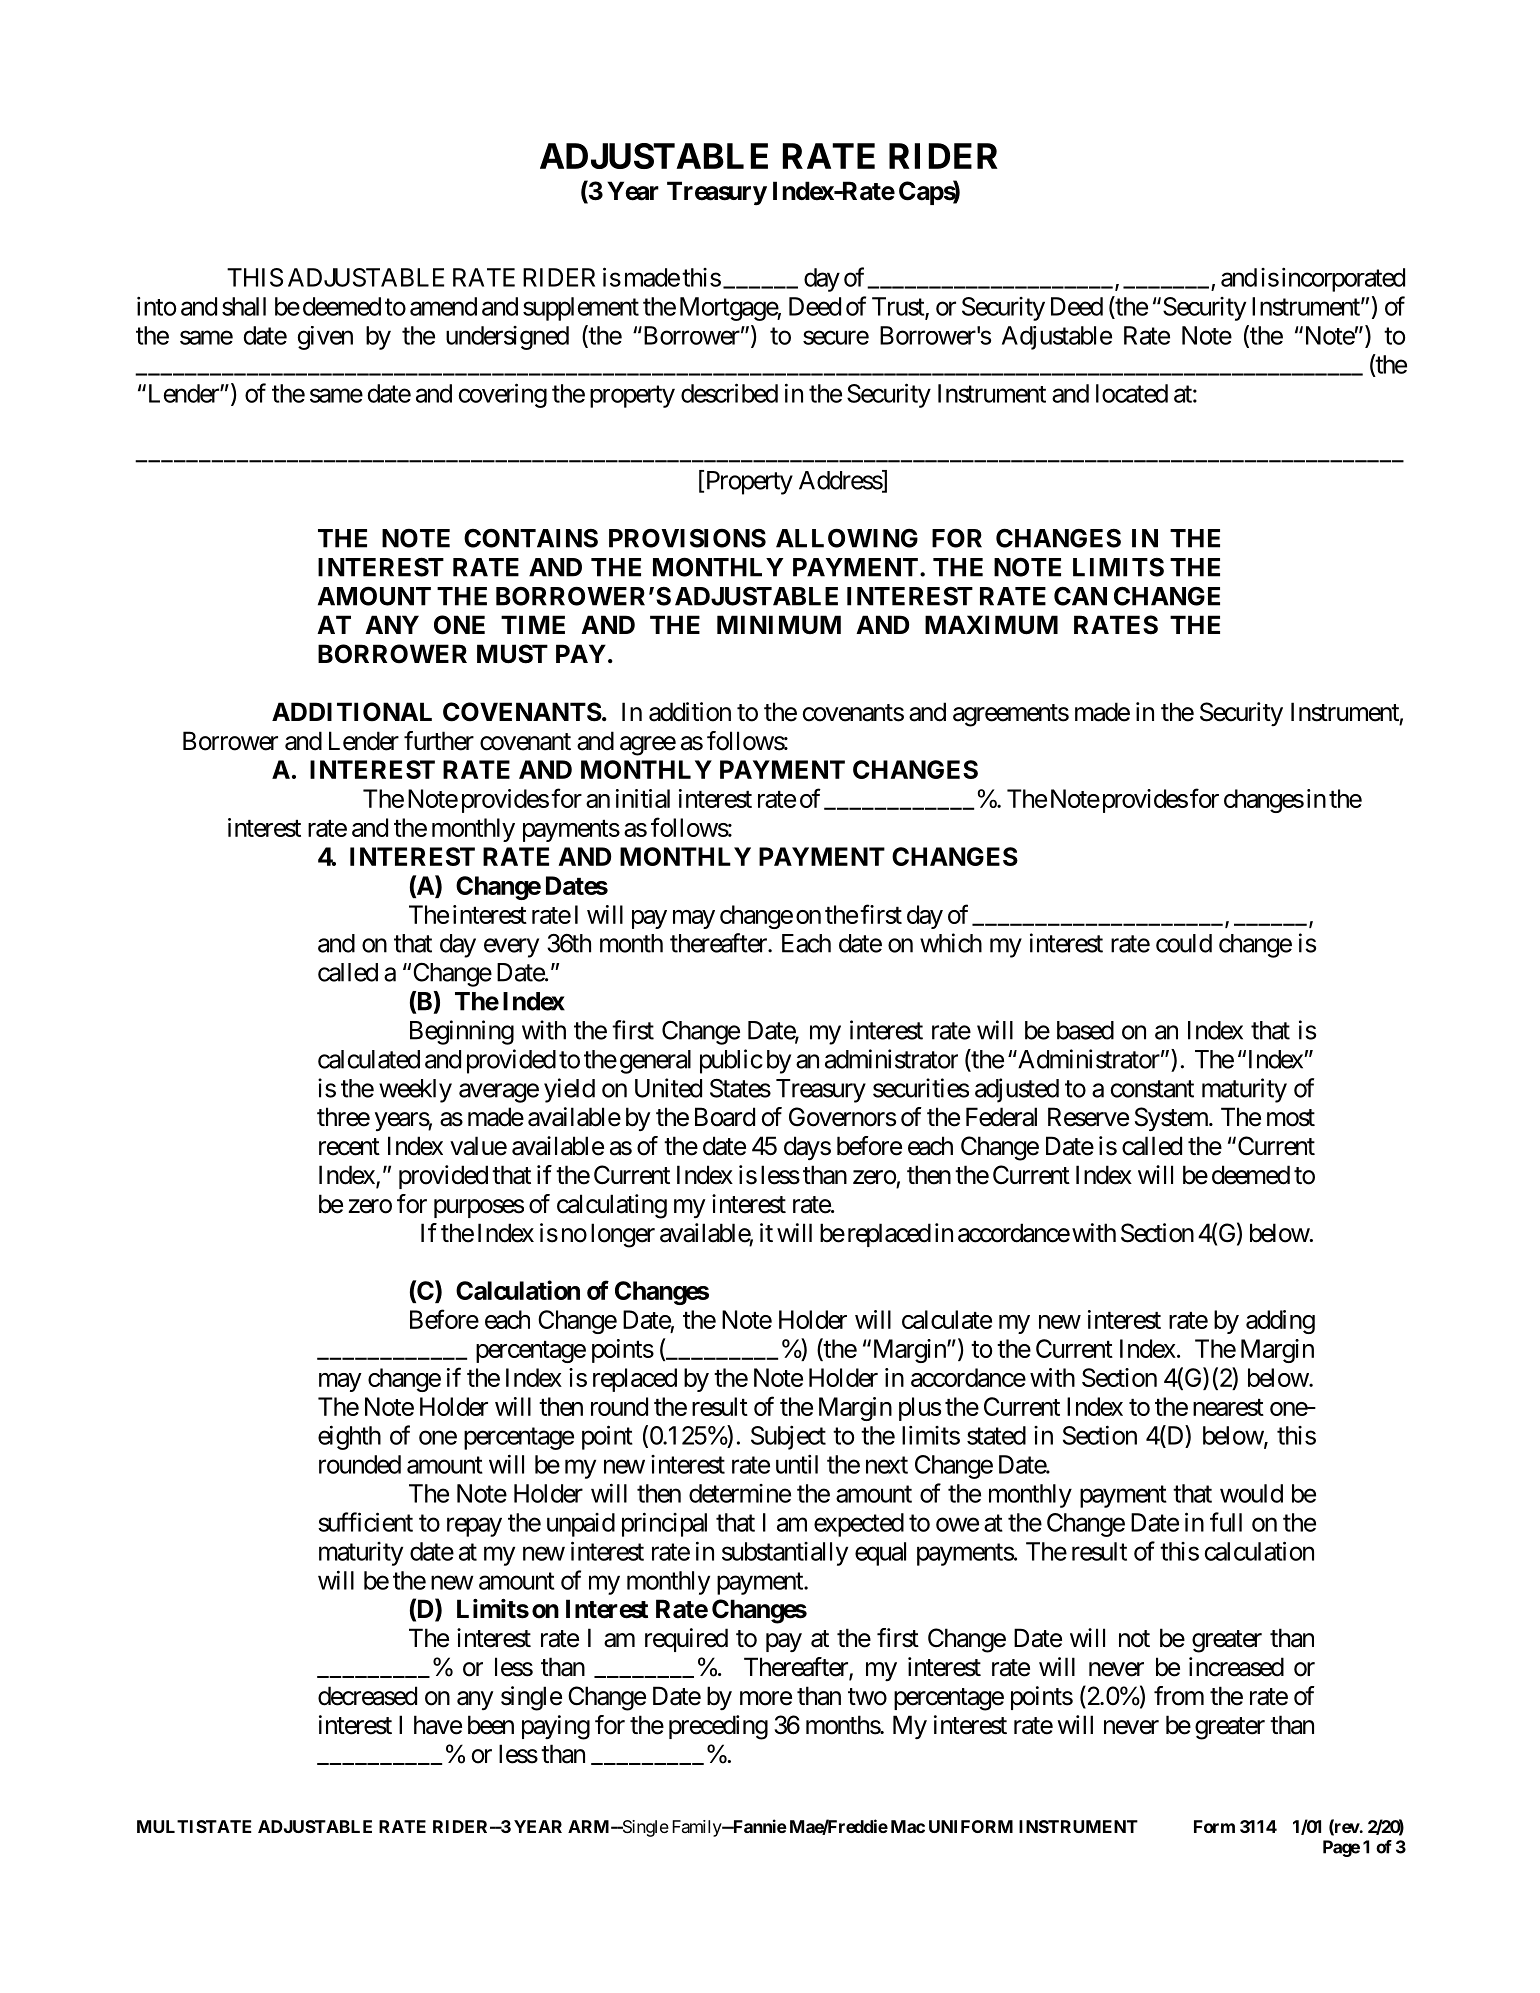 Image resolution: width=1540 pixels, height=1993 pixels. I want to click on CAN, so click(1080, 596).
